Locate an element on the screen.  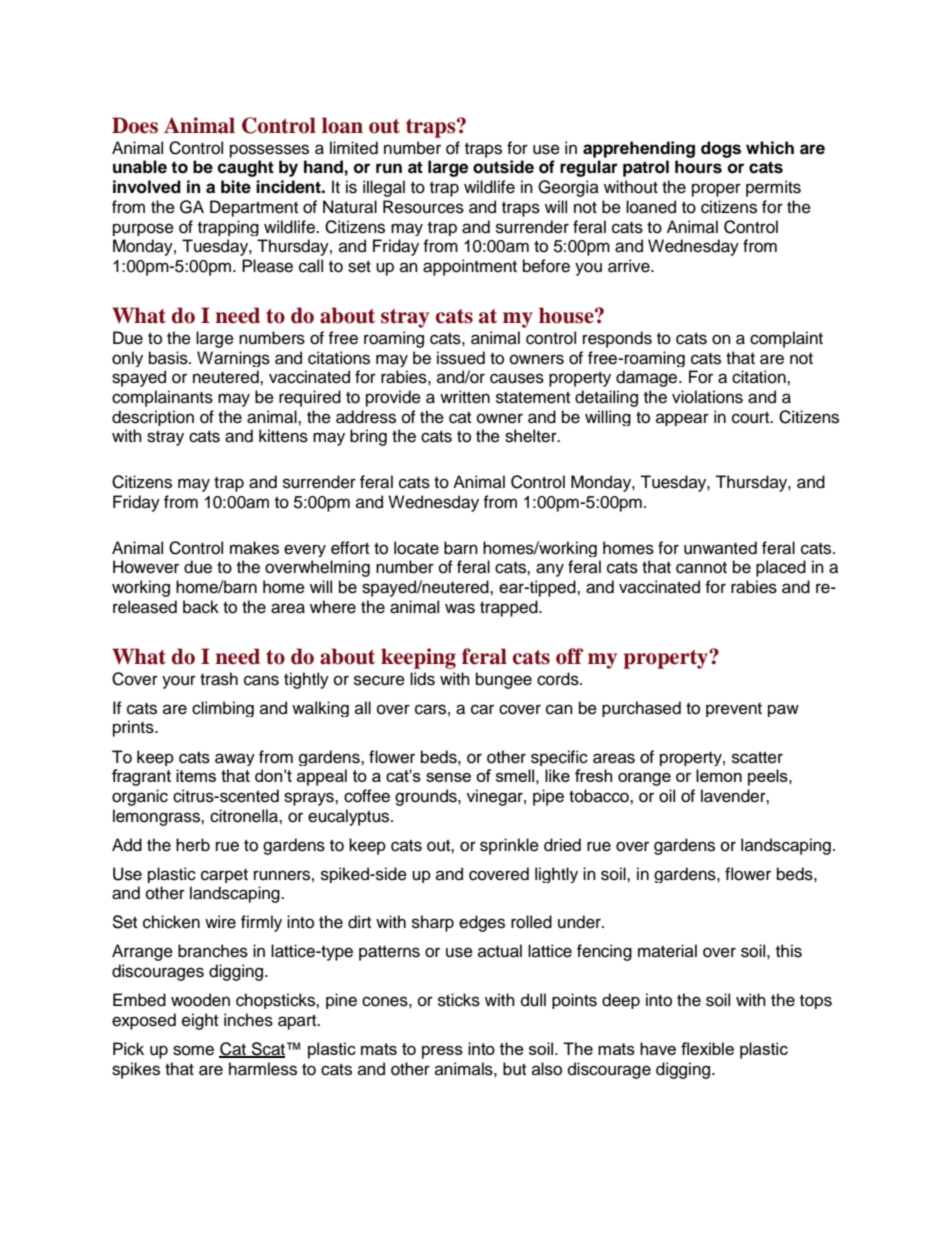
Resources is located at coordinates (423, 207).
